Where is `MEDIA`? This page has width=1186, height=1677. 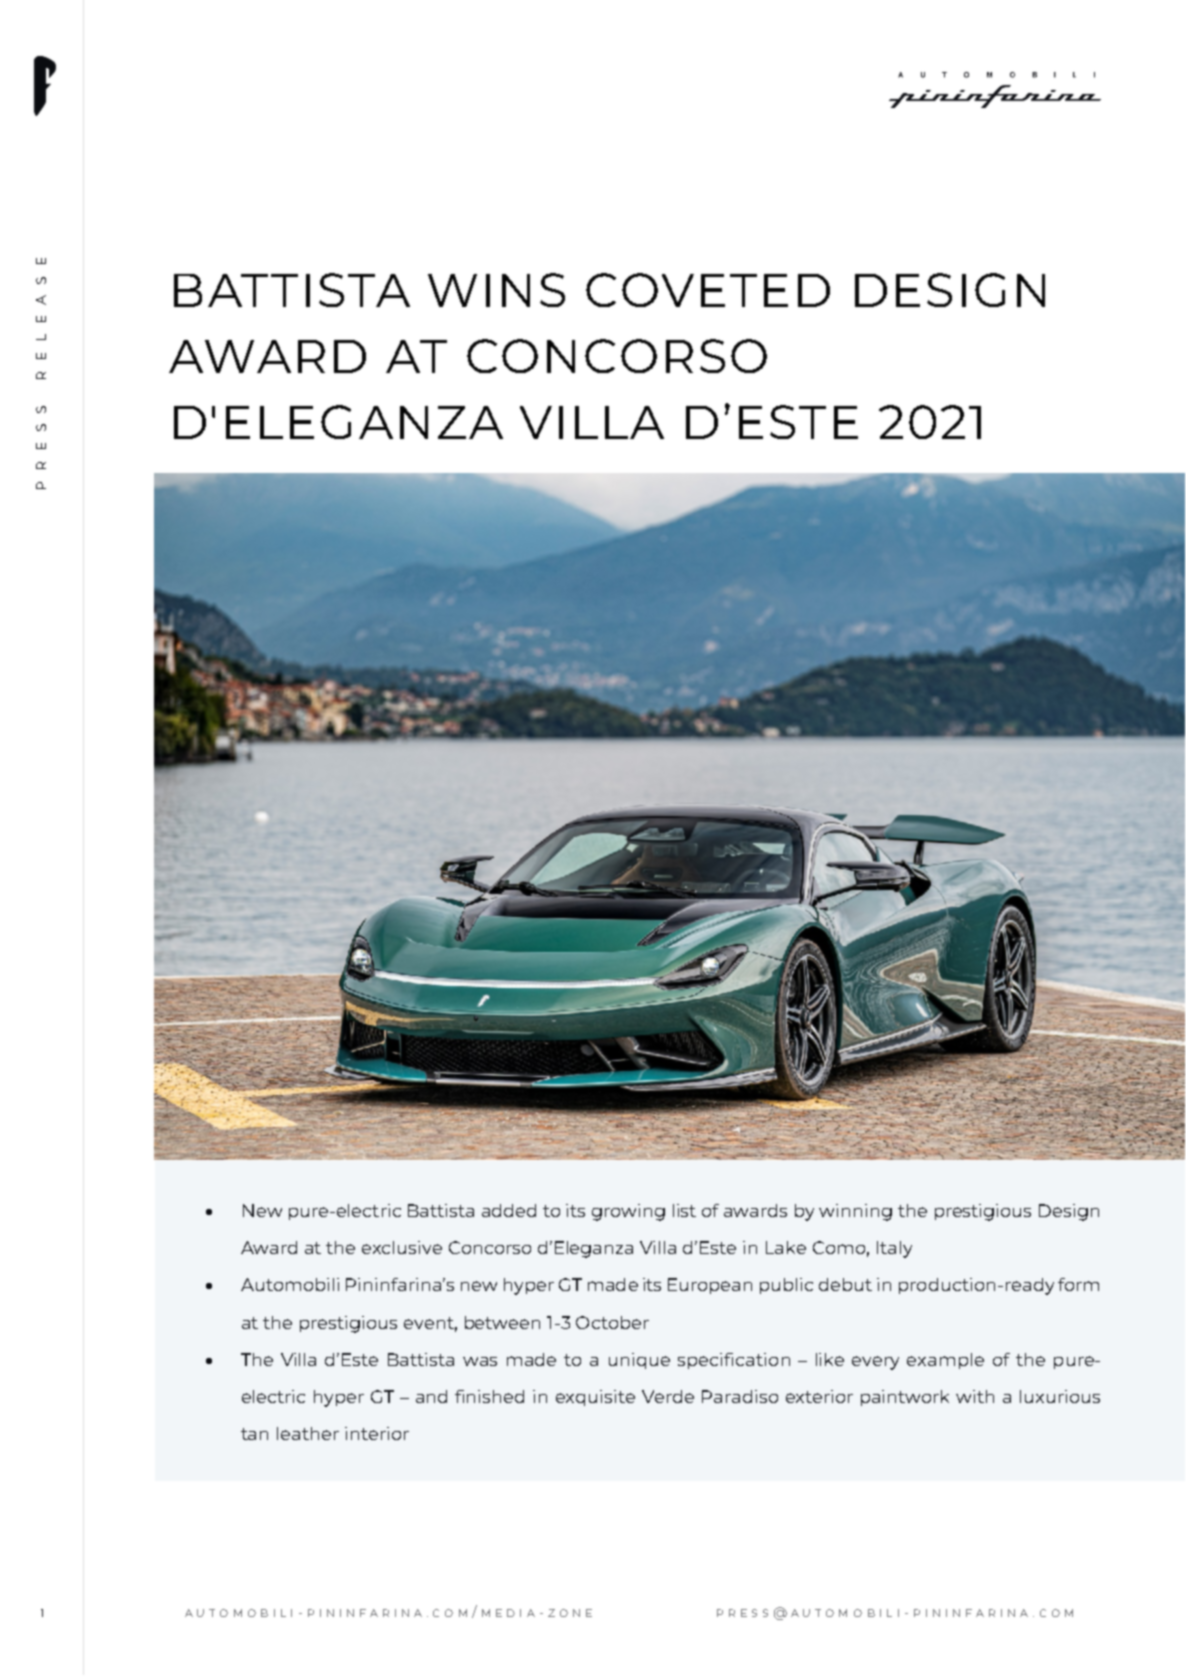
MEDIA is located at coordinates (508, 1613).
